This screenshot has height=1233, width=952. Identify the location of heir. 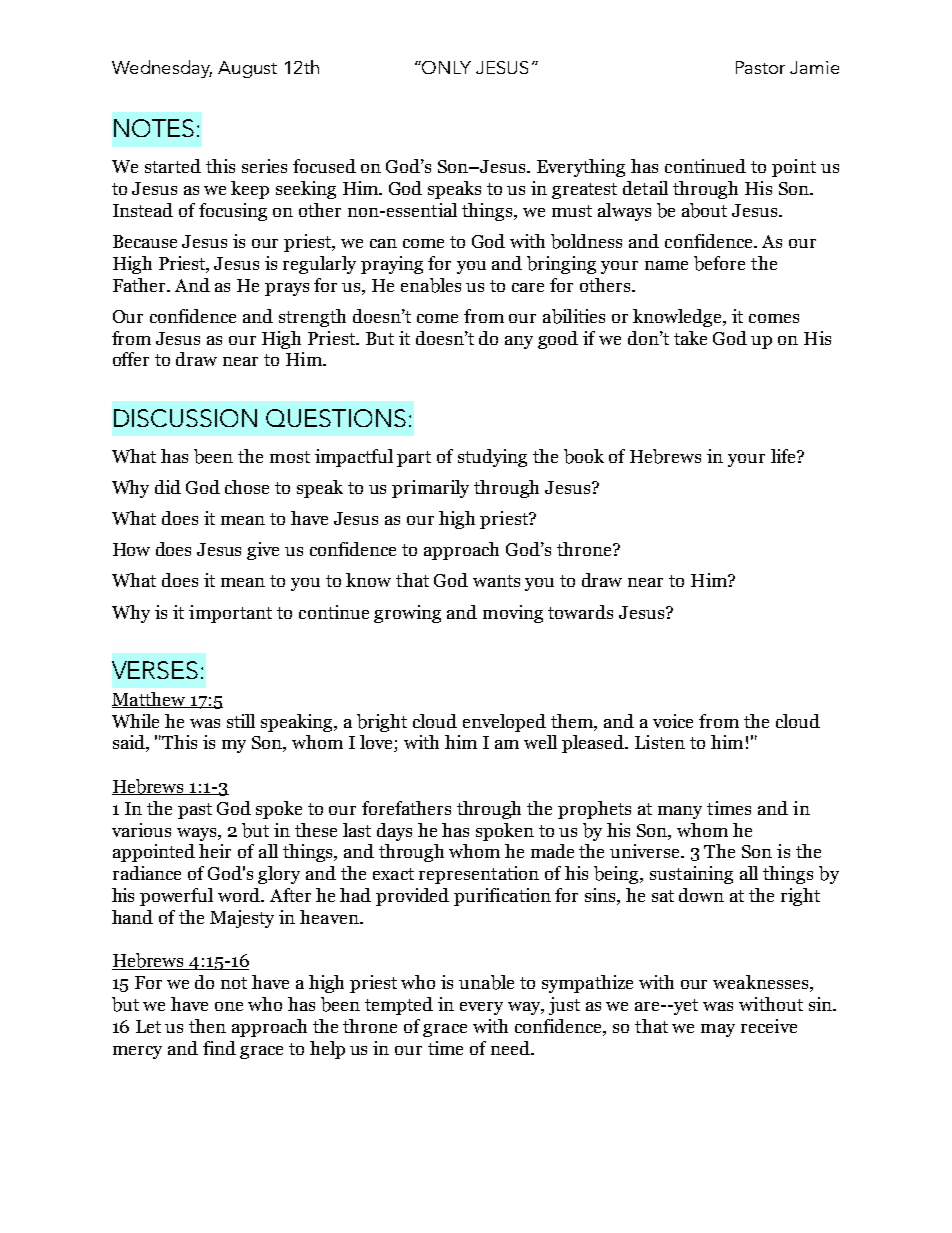
(215, 851).
